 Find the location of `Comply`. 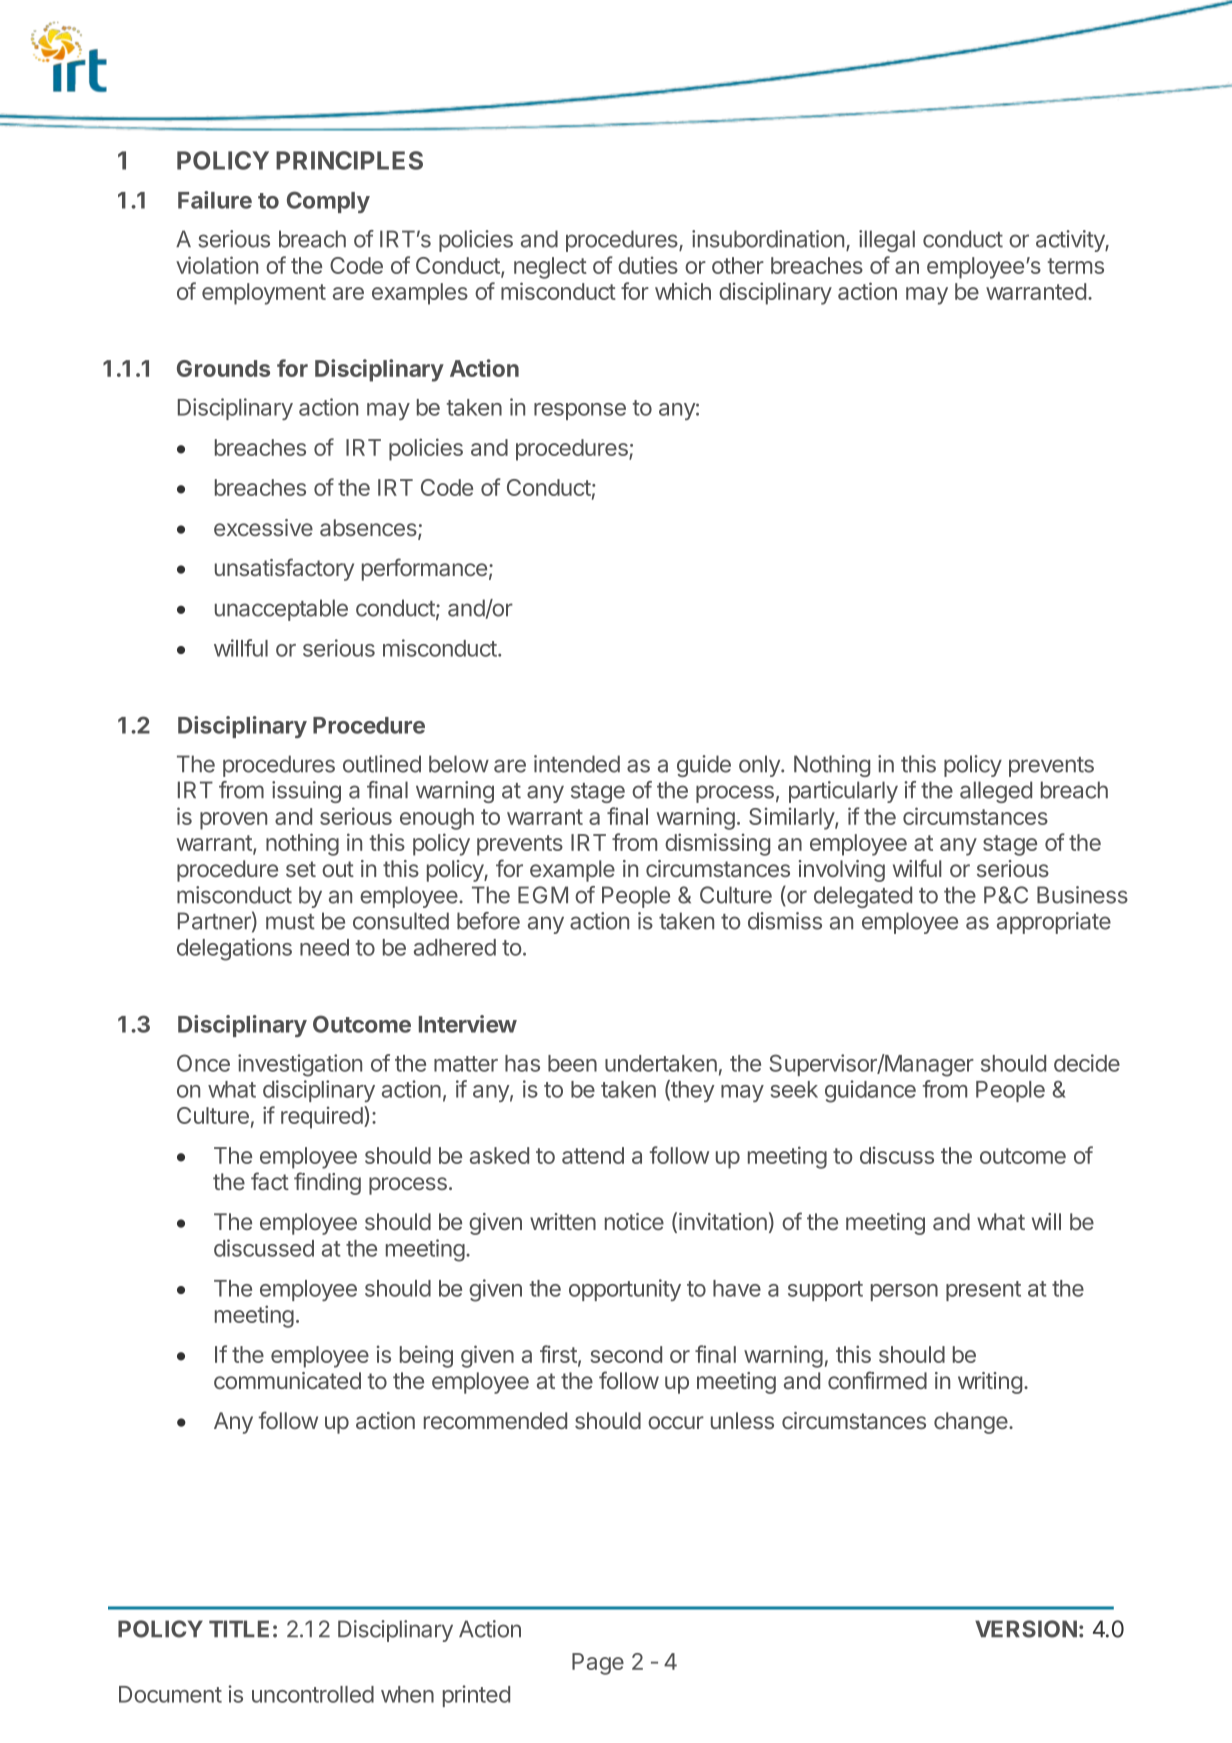

Comply is located at coordinates (328, 202).
